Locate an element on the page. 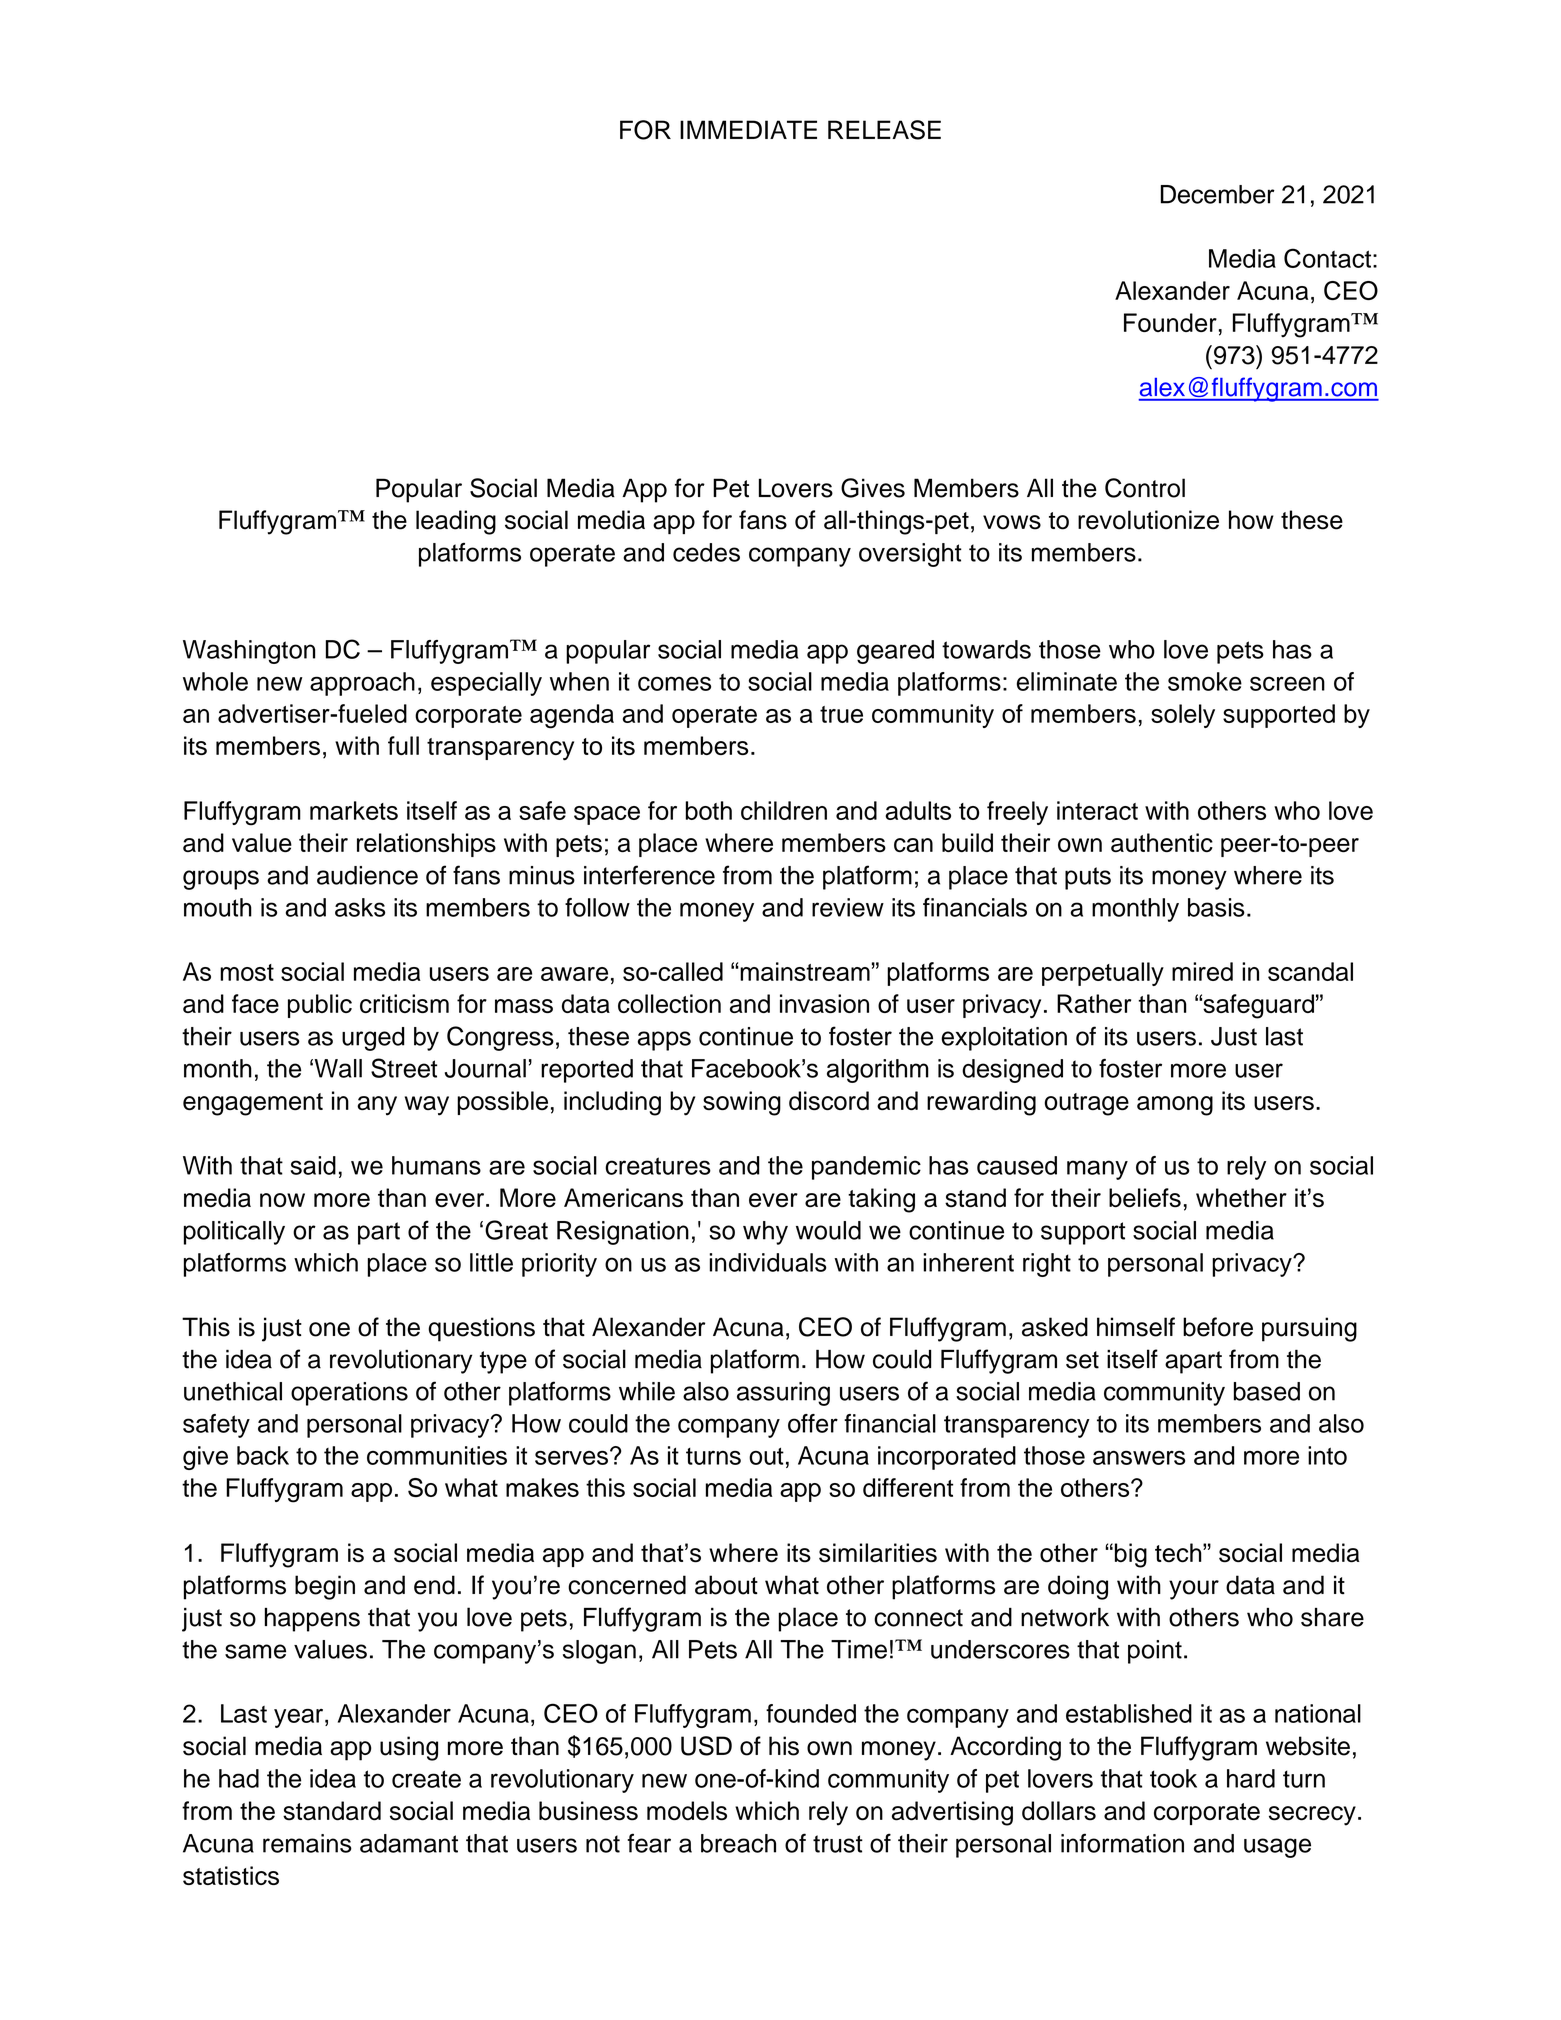  cedes is located at coordinates (706, 552).
